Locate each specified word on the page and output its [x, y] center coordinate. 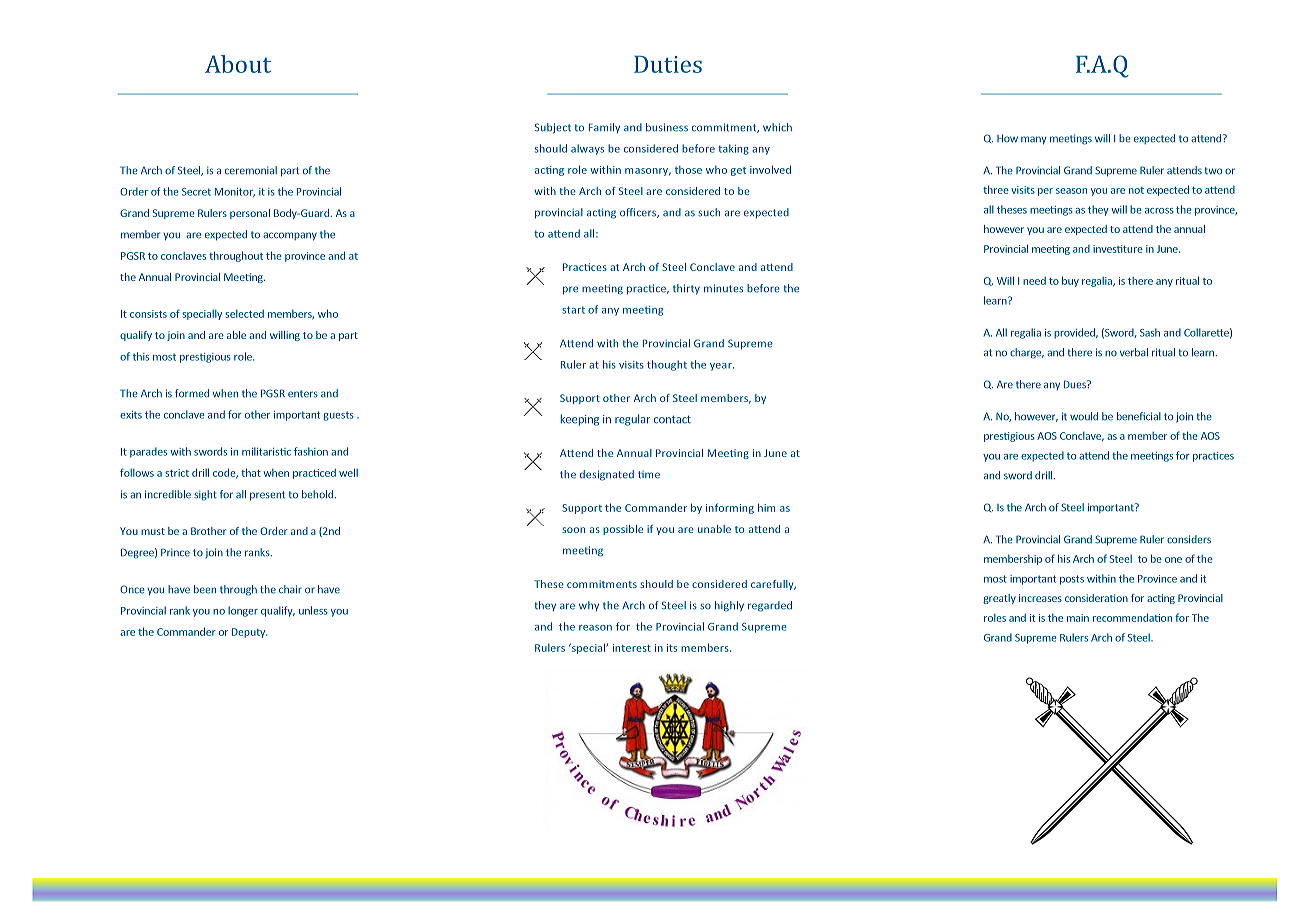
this [141, 356]
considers [1189, 539]
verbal [1134, 352]
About [238, 64]
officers [639, 213]
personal [250, 214]
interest [632, 648]
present [267, 496]
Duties [668, 64]
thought [667, 365]
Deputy [249, 633]
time [649, 475]
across [1159, 211]
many [1033, 140]
